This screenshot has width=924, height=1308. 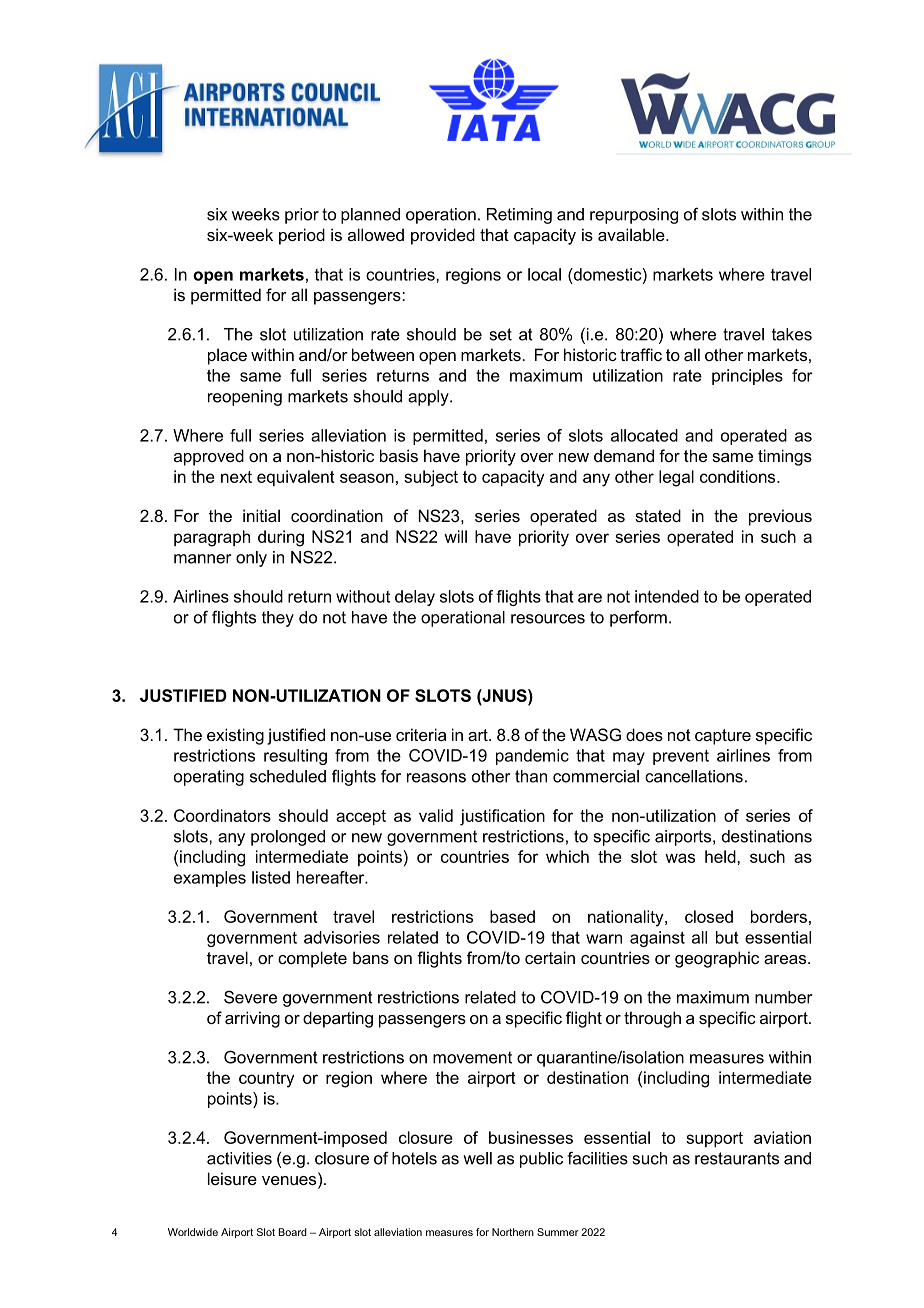 What do you see at coordinates (455, 536) in the screenshot?
I see `will` at bounding box center [455, 536].
